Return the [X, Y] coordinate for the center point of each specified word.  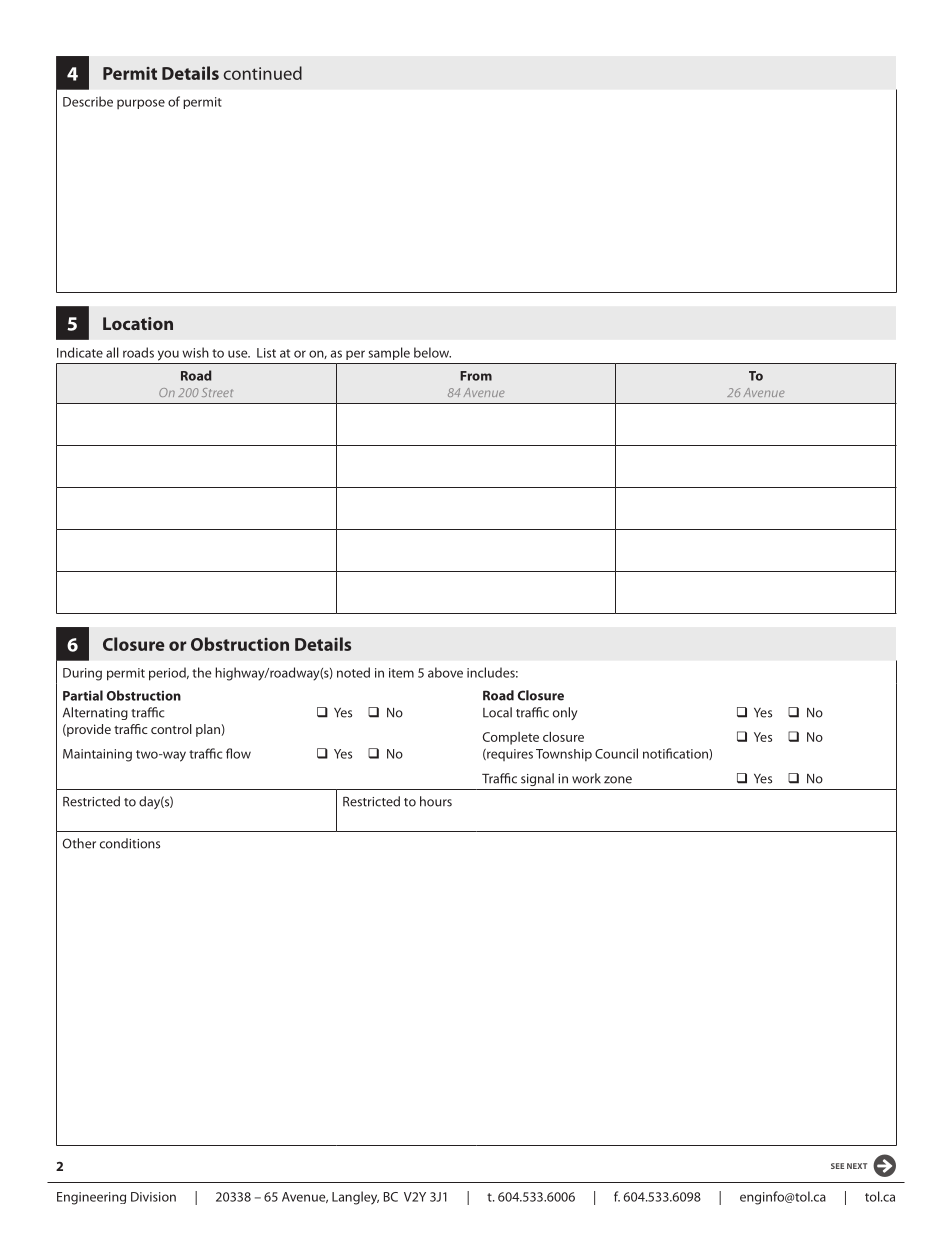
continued [262, 73]
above [445, 672]
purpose [141, 104]
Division [153, 1197]
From [476, 376]
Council [616, 753]
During [82, 674]
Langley [355, 1198]
